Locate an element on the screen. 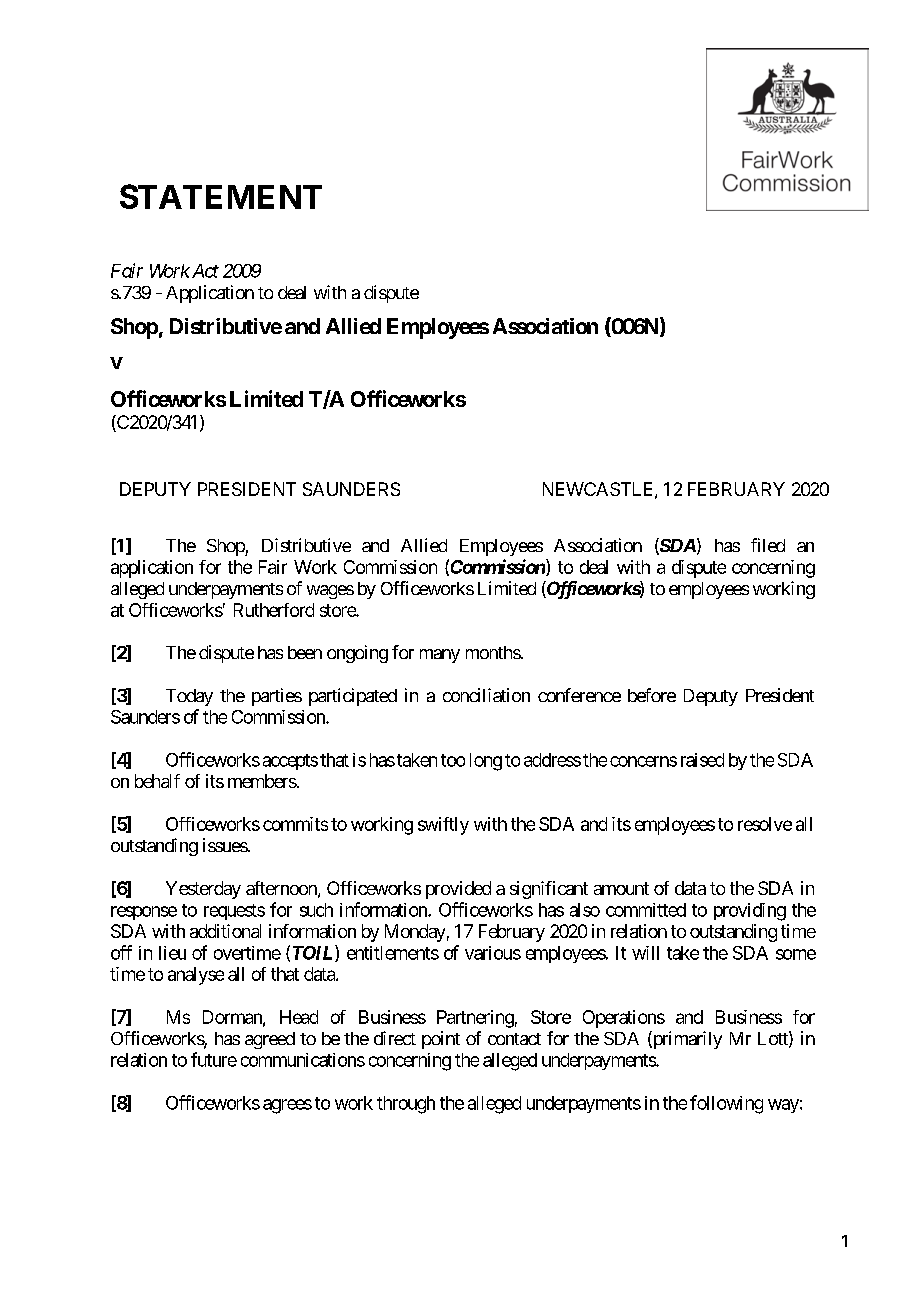 Image resolution: width=924 pixels, height=1308 pixels. many is located at coordinates (440, 656).
